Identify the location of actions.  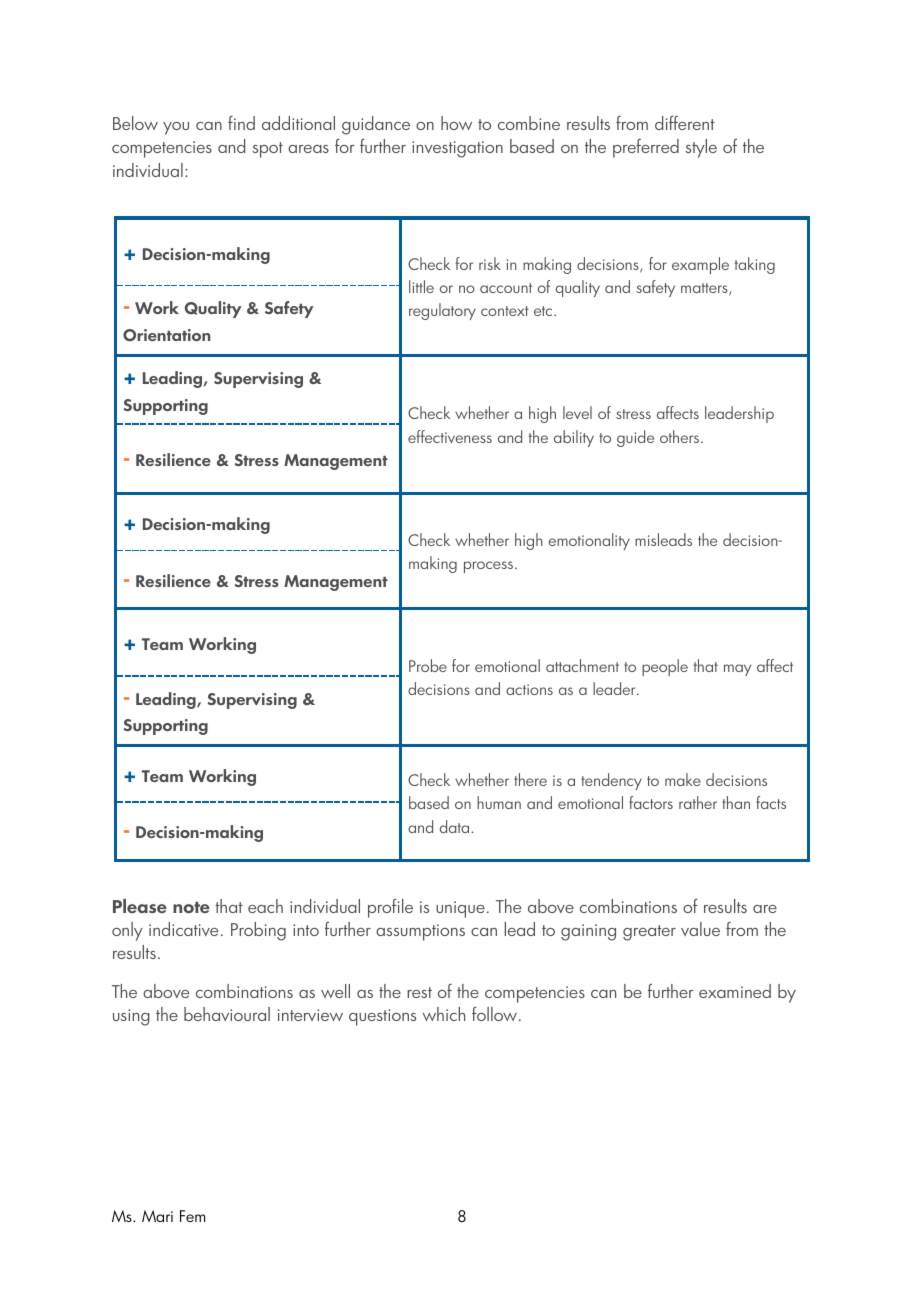
(529, 689).
